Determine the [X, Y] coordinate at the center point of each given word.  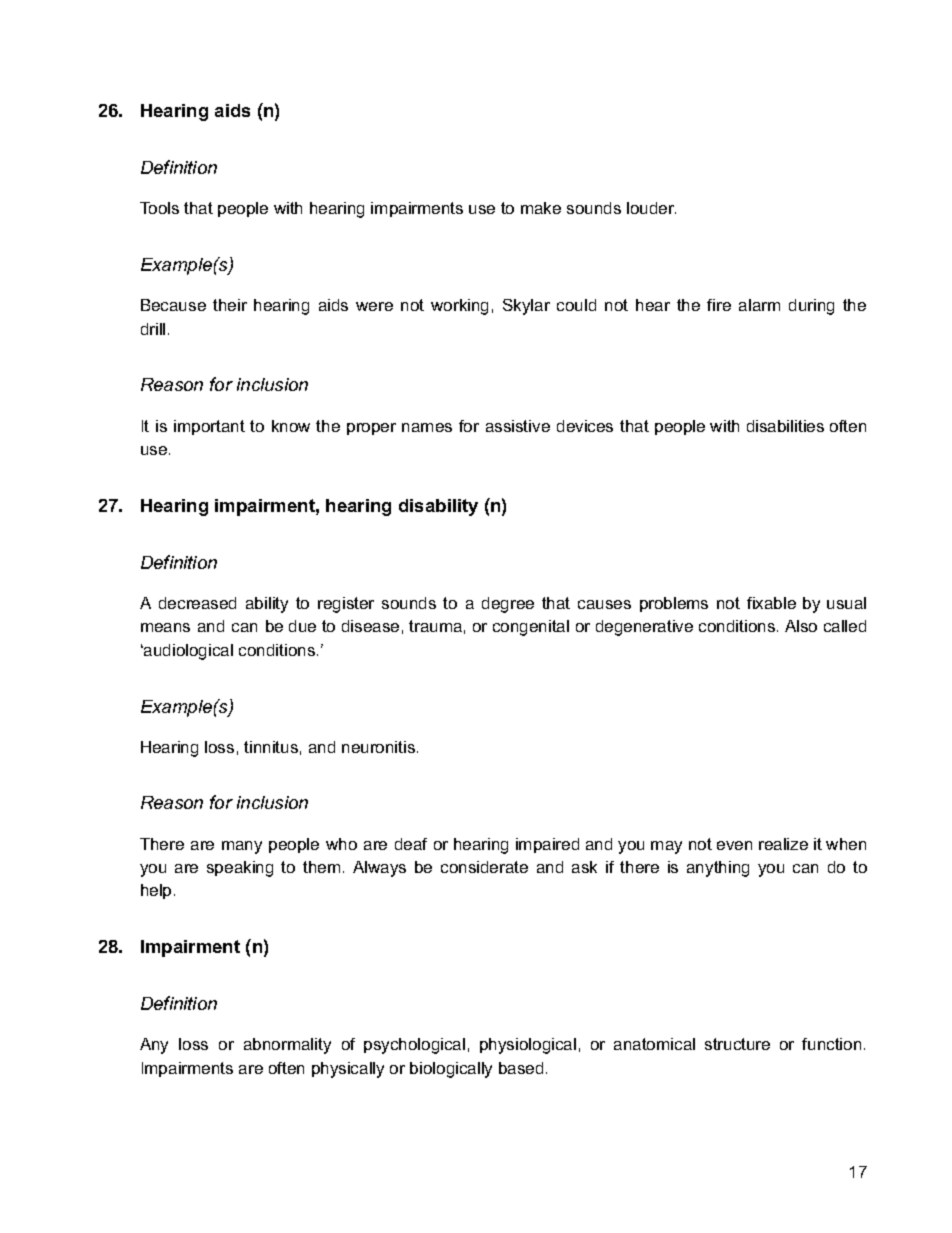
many [242, 847]
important [209, 427]
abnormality [287, 1046]
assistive [518, 426]
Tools [159, 208]
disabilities [785, 426]
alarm [759, 305]
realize [783, 844]
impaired [547, 845]
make [541, 208]
